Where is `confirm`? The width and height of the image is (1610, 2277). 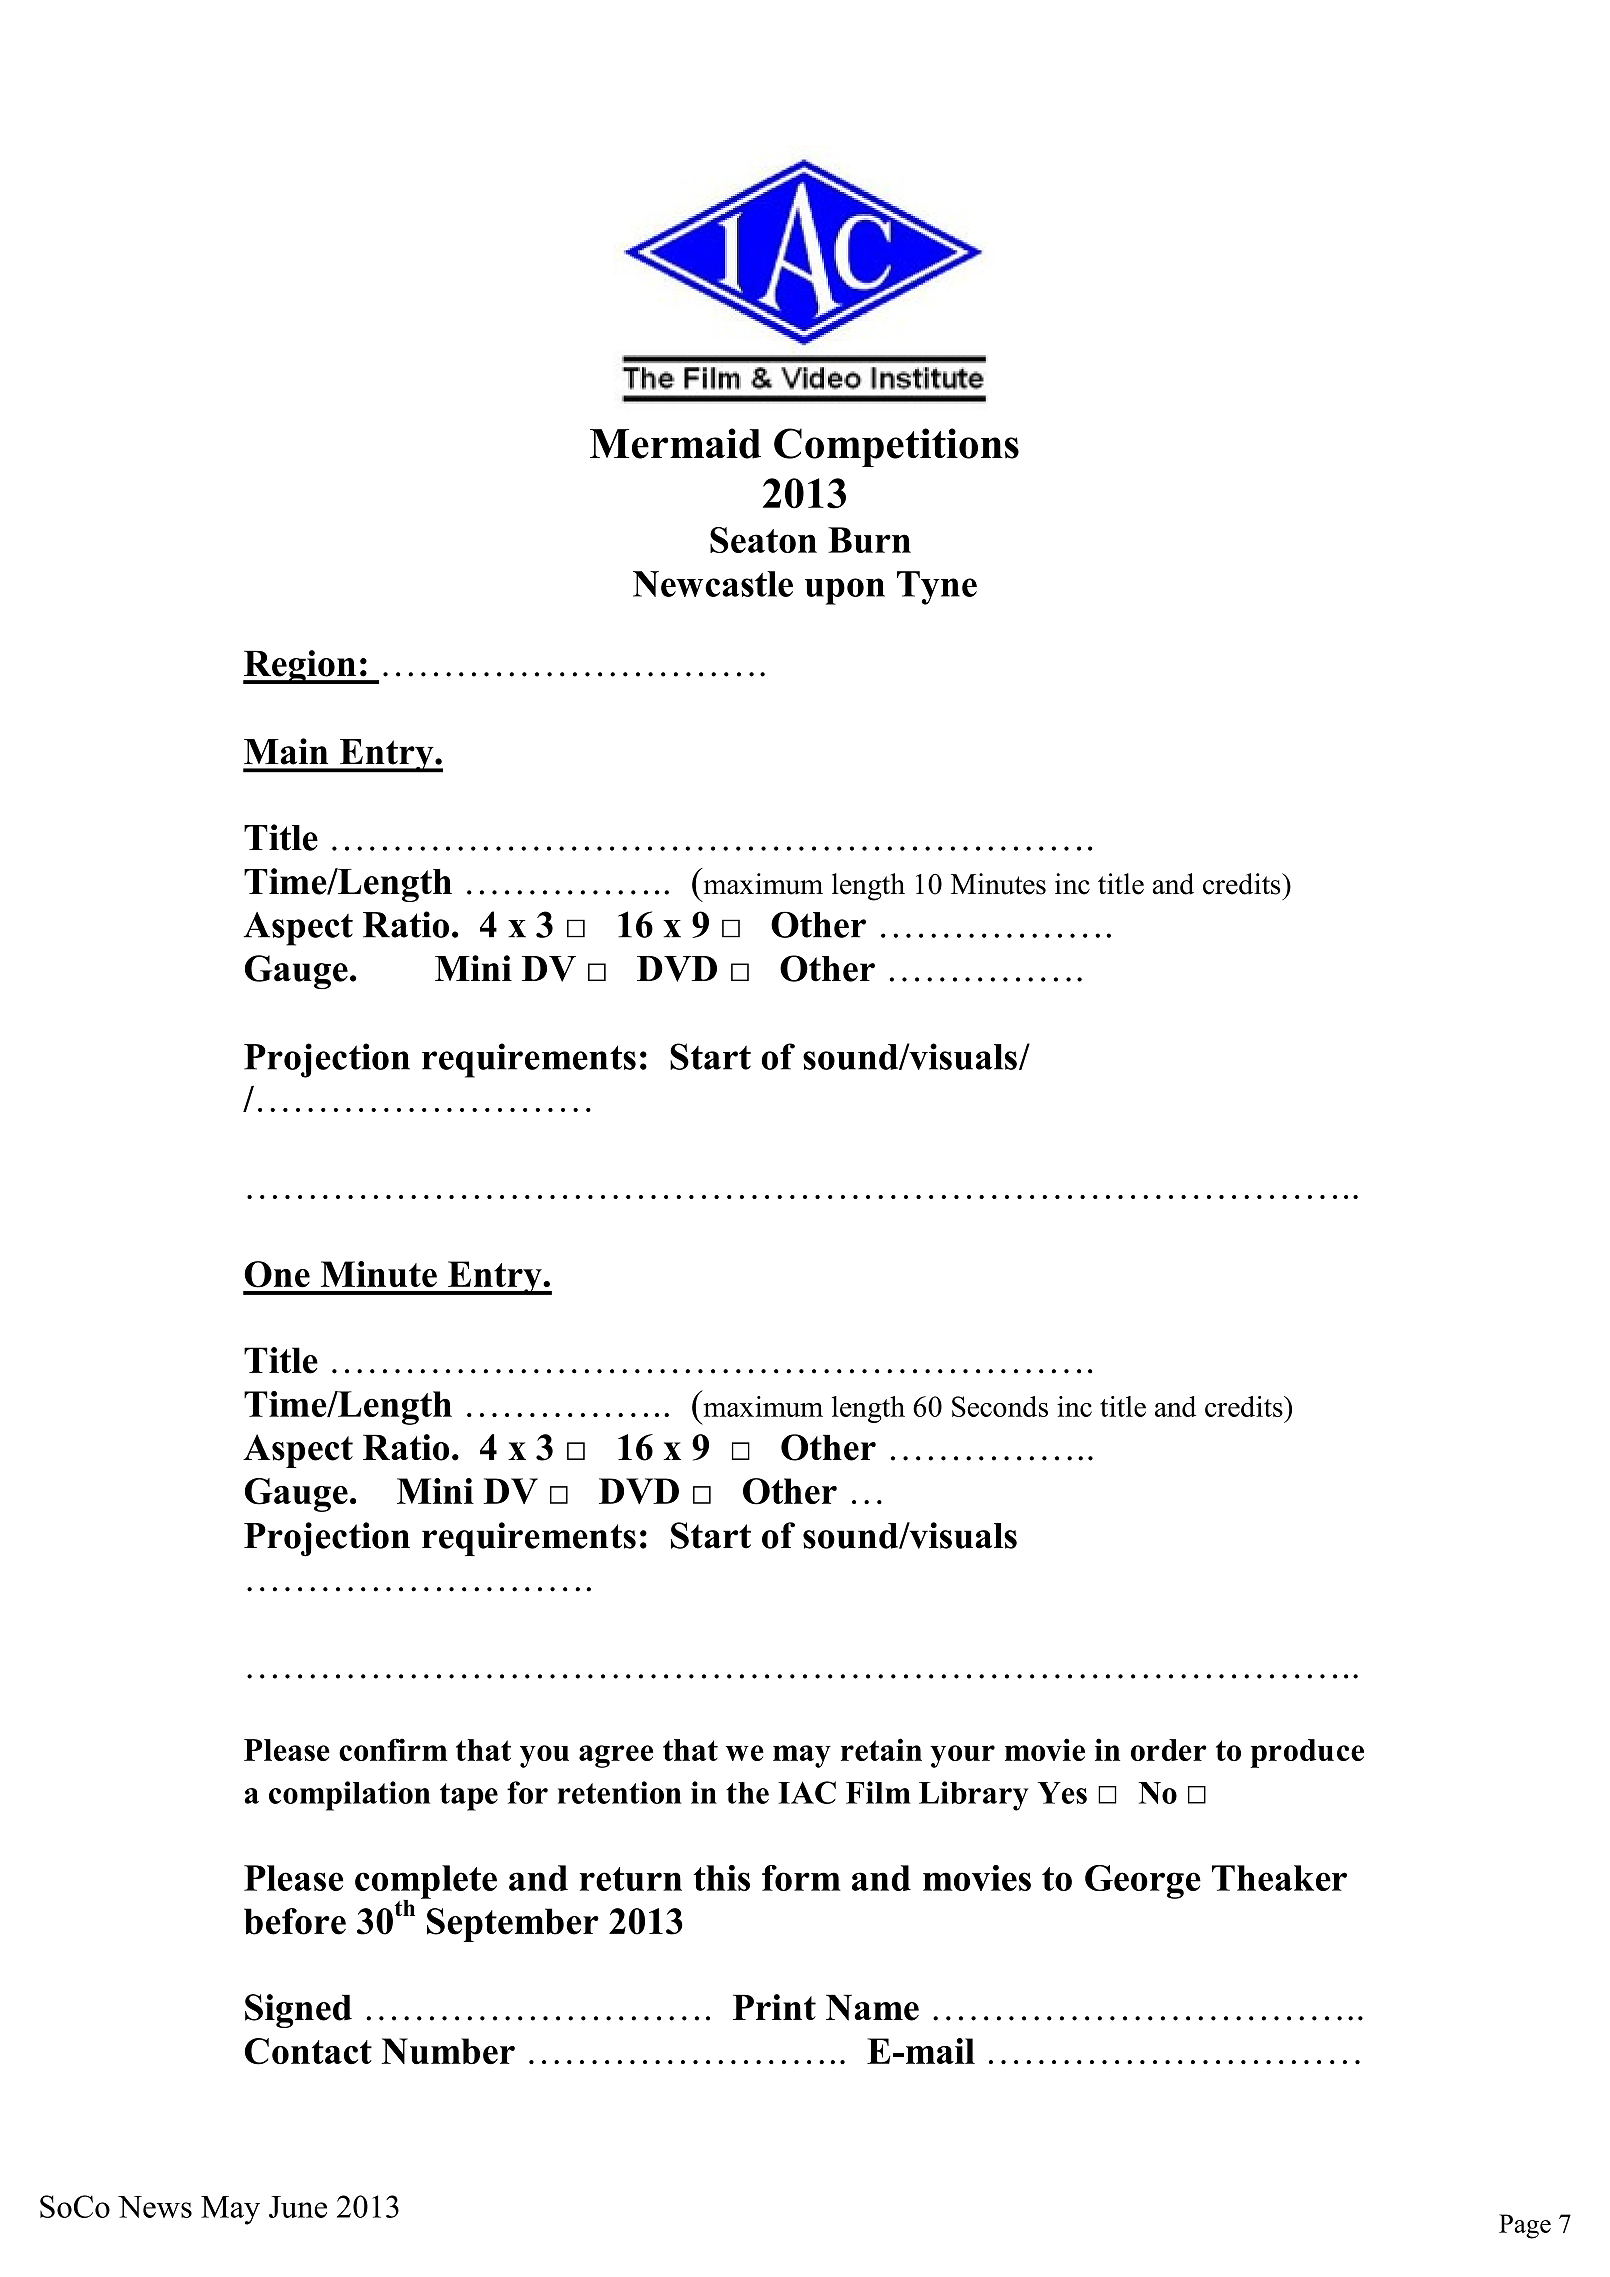 confirm is located at coordinates (393, 1749).
